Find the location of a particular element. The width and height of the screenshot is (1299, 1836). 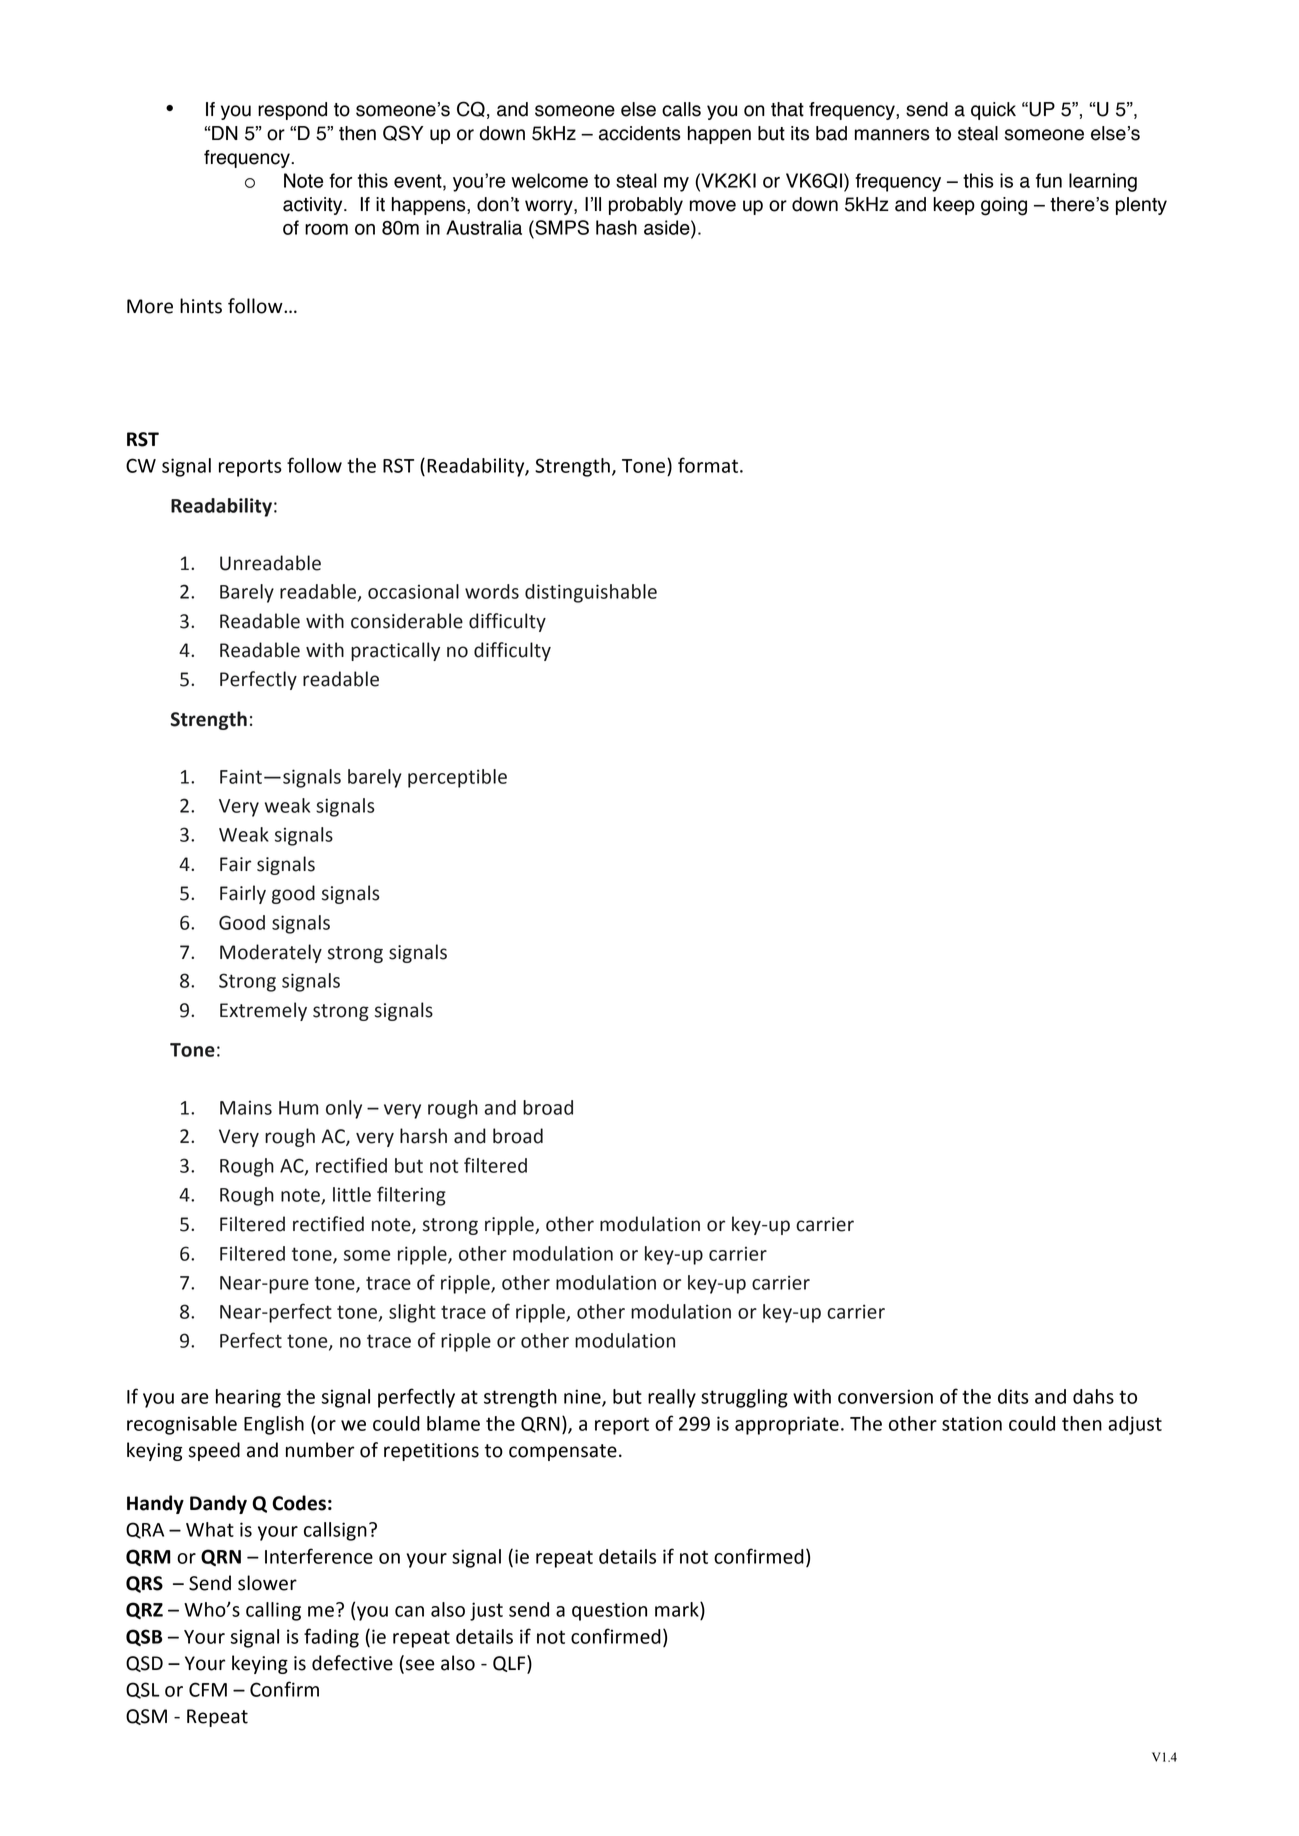

respond is located at coordinates (292, 111).
